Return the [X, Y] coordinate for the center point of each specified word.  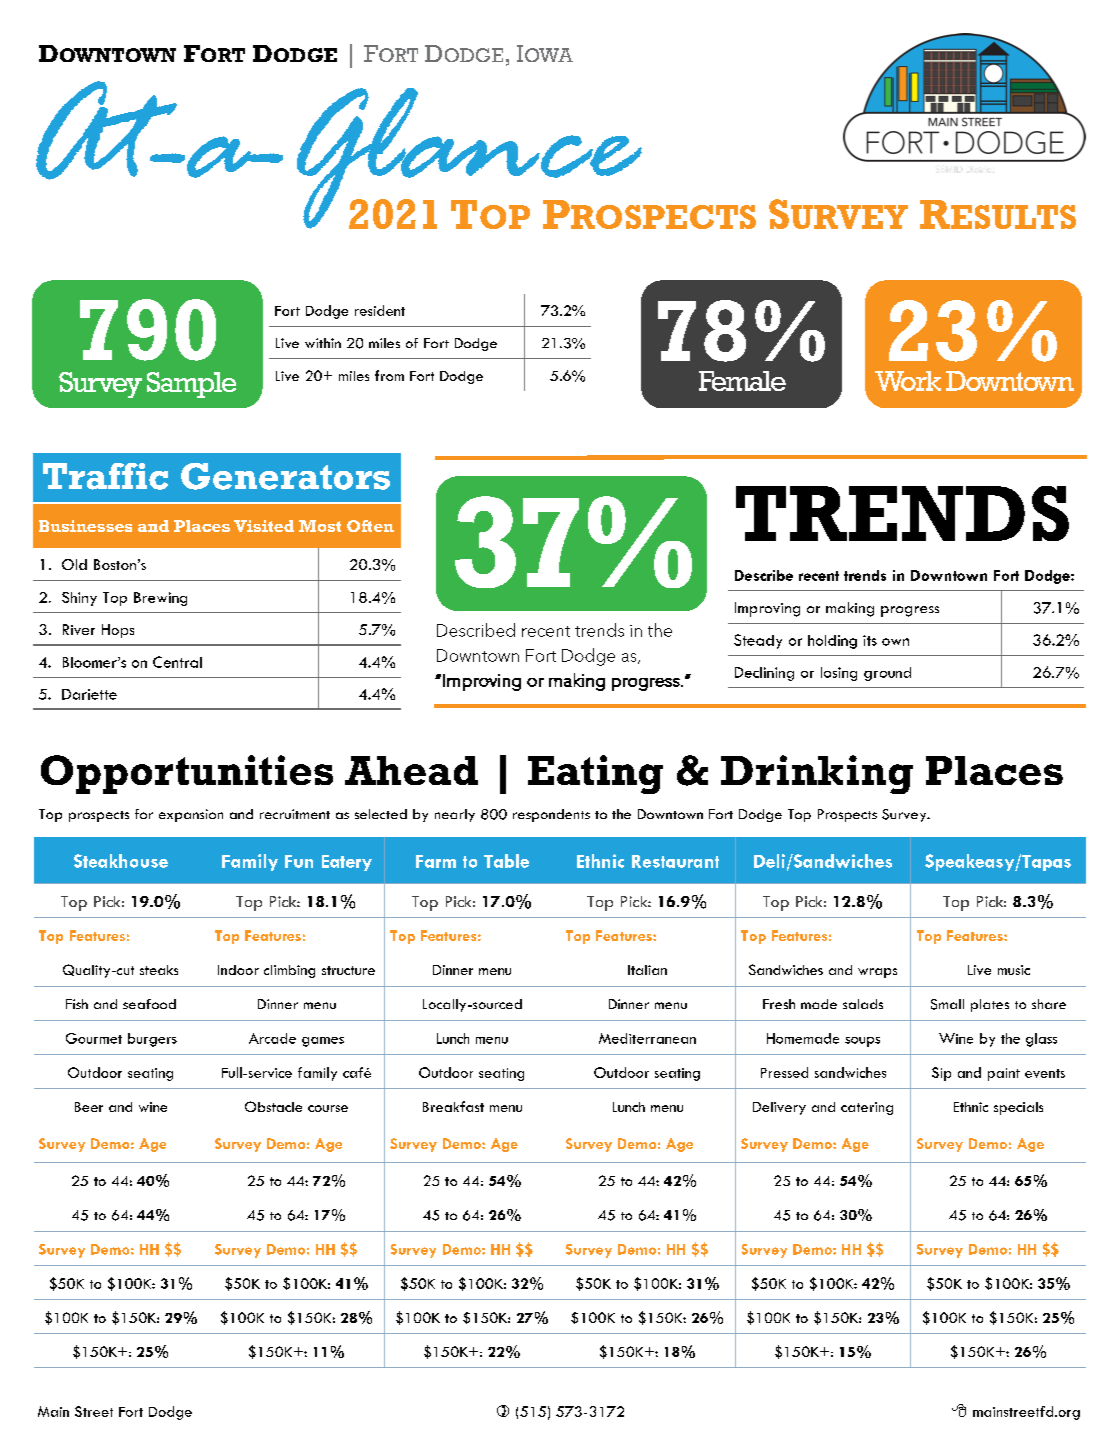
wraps [877, 973]
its [870, 640]
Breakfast [453, 1106]
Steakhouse [121, 861]
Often [370, 526]
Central [177, 662]
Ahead [411, 770]
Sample [191, 385]
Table [506, 861]
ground [887, 674]
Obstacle [273, 1106]
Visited [264, 526]
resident [380, 310]
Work [908, 381]
